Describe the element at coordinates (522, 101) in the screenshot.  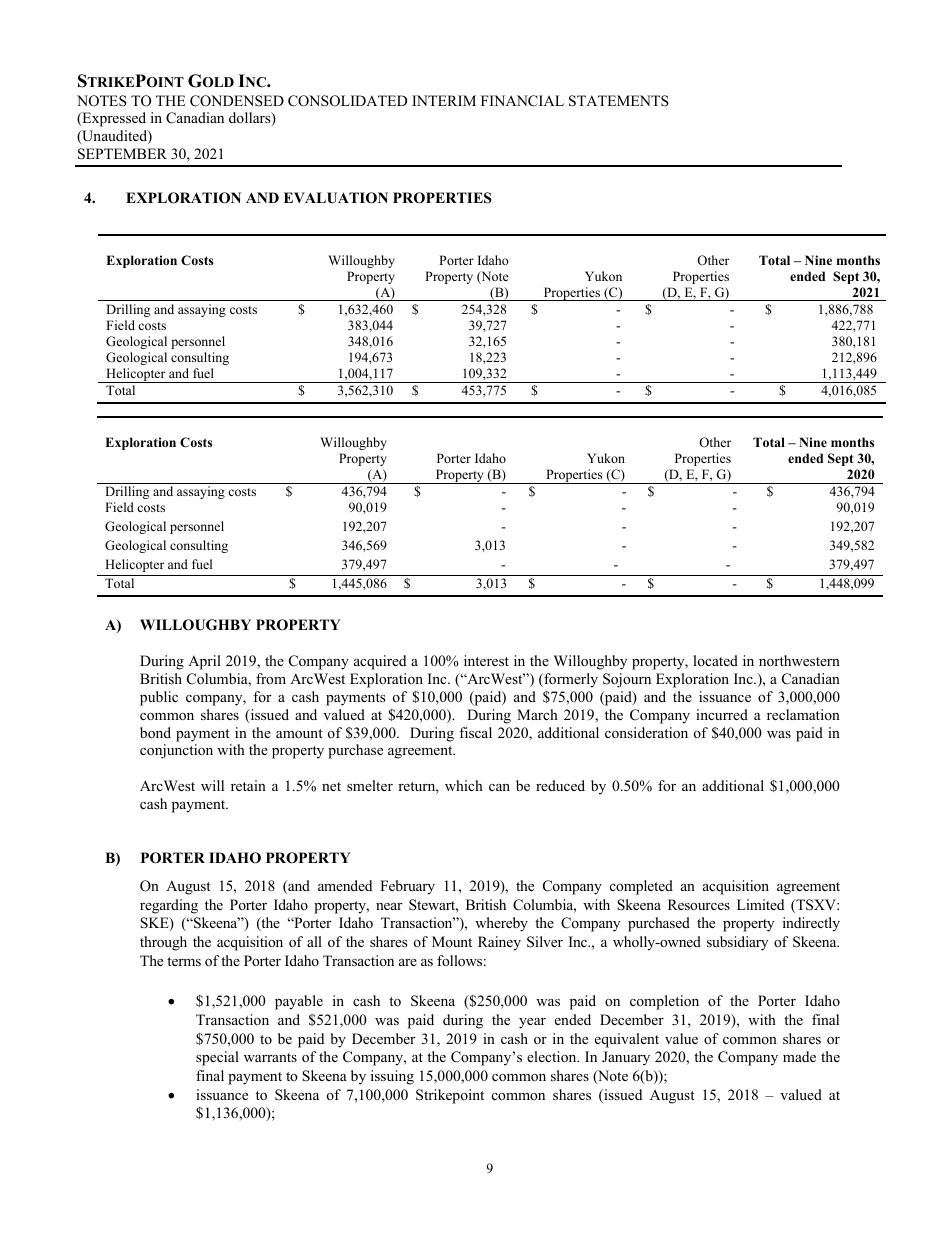
I see `FINANCIAL` at that location.
